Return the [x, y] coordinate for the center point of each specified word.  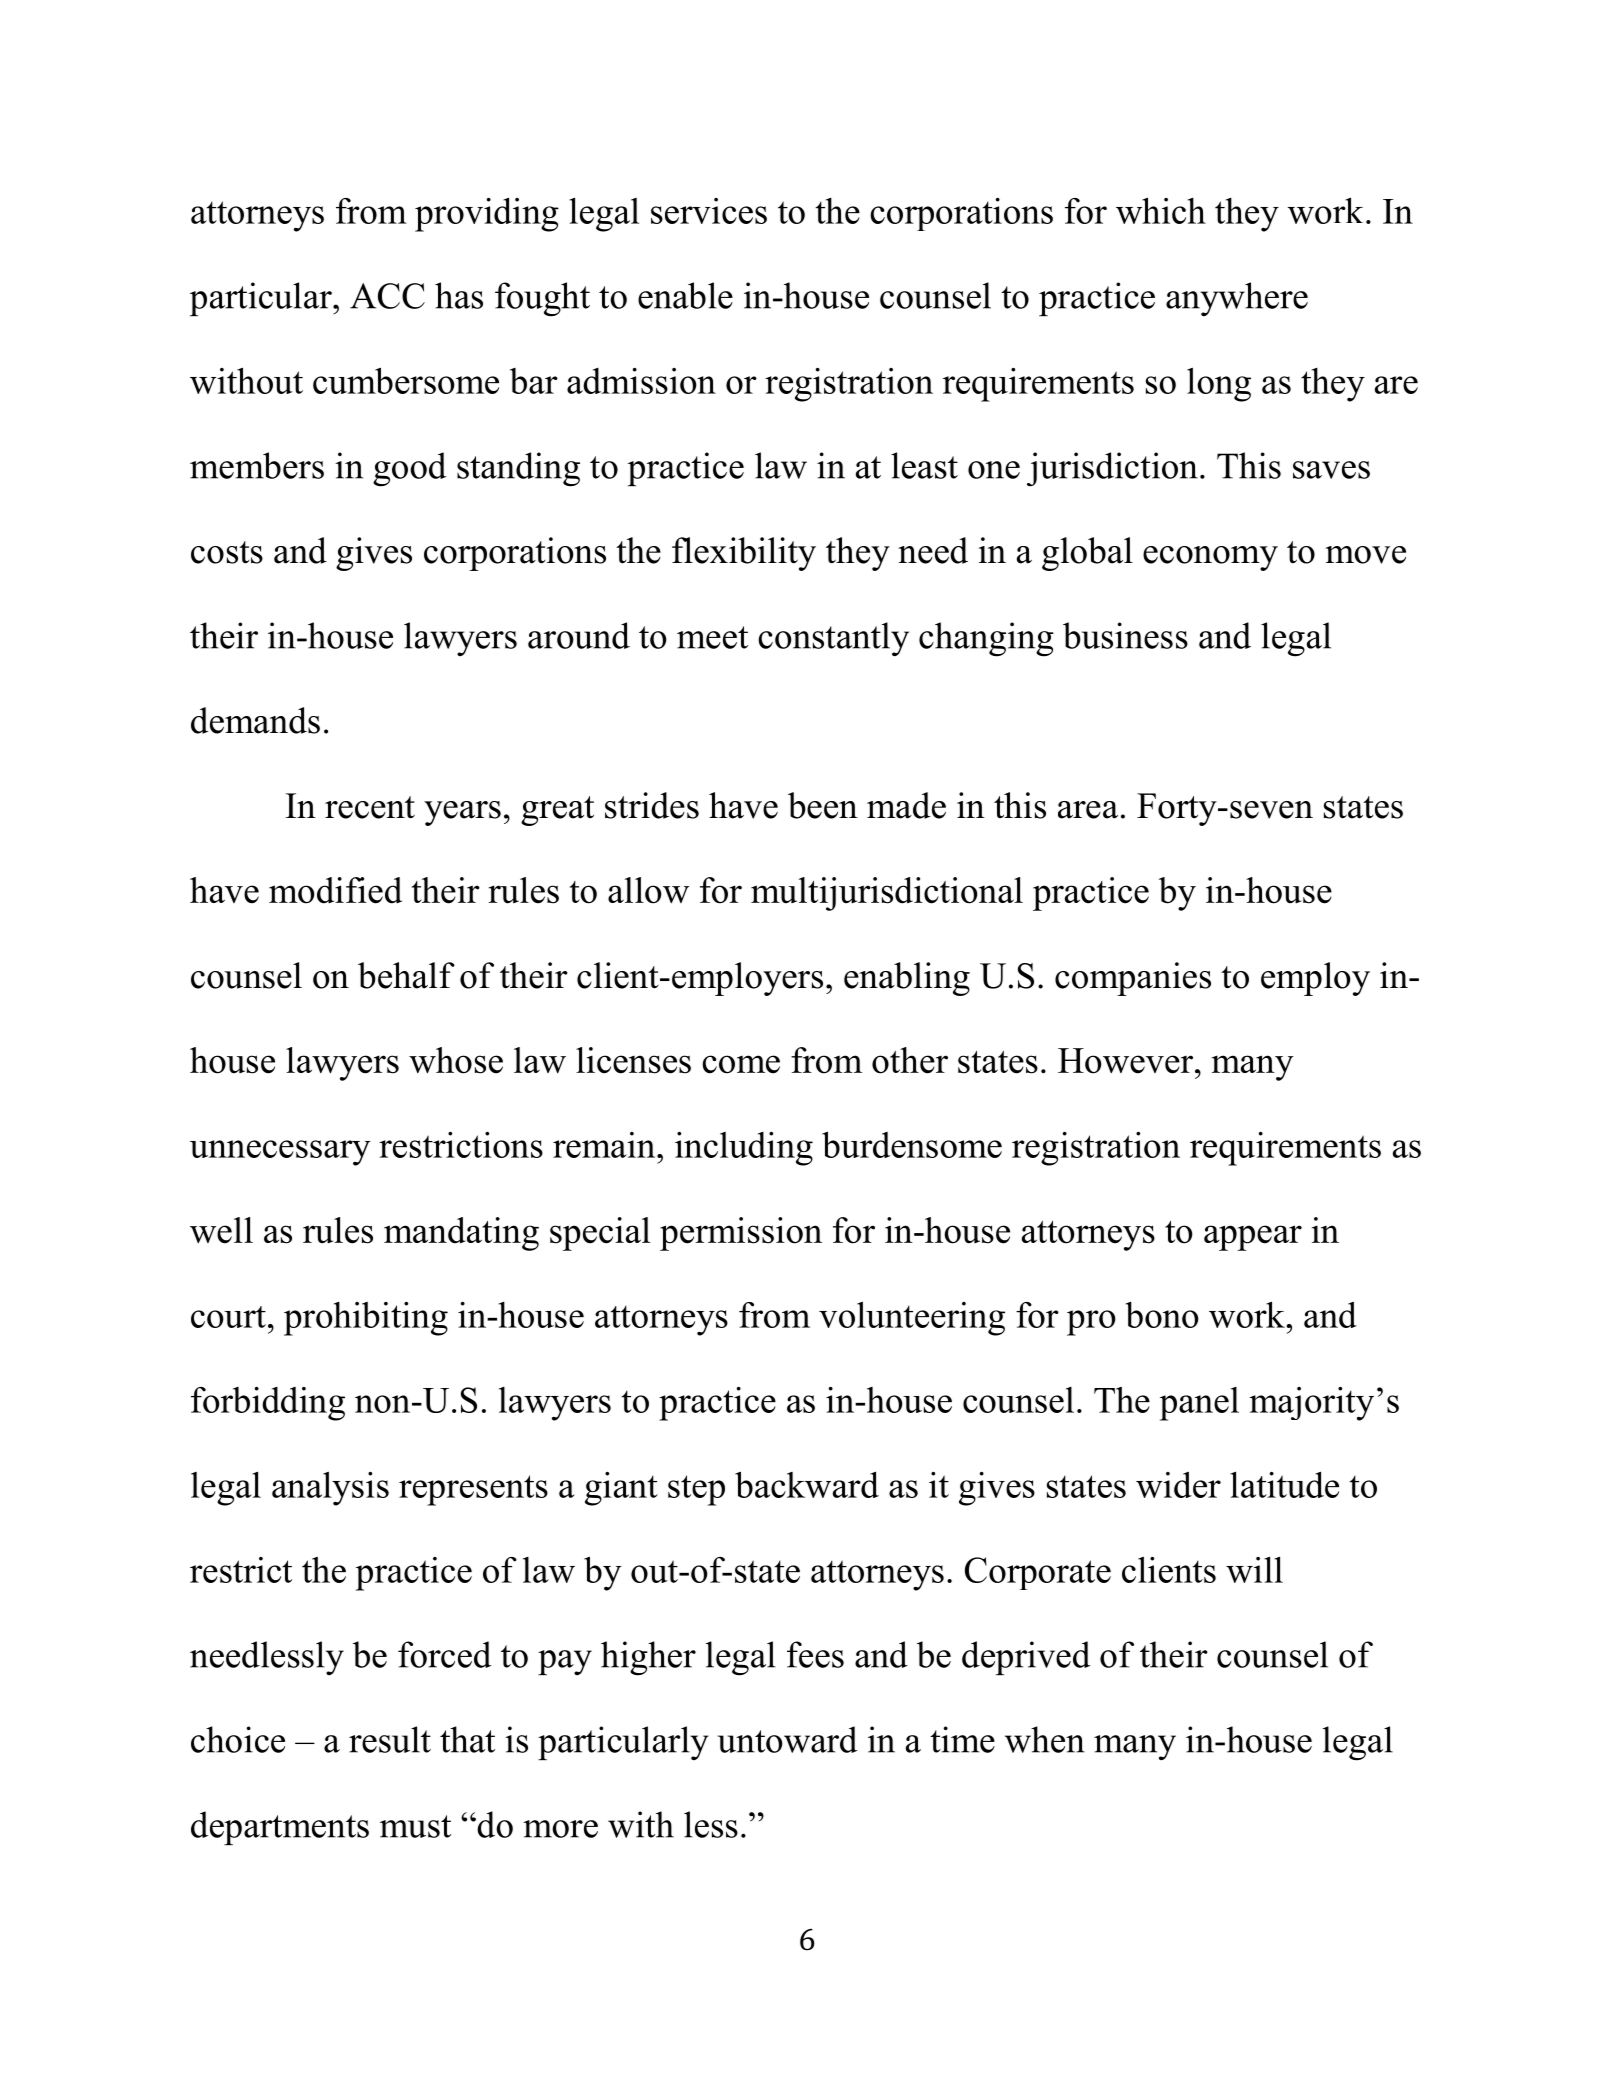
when [1045, 1739]
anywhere [1237, 299]
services [709, 211]
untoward [787, 1739]
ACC [387, 296]
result [390, 1739]
